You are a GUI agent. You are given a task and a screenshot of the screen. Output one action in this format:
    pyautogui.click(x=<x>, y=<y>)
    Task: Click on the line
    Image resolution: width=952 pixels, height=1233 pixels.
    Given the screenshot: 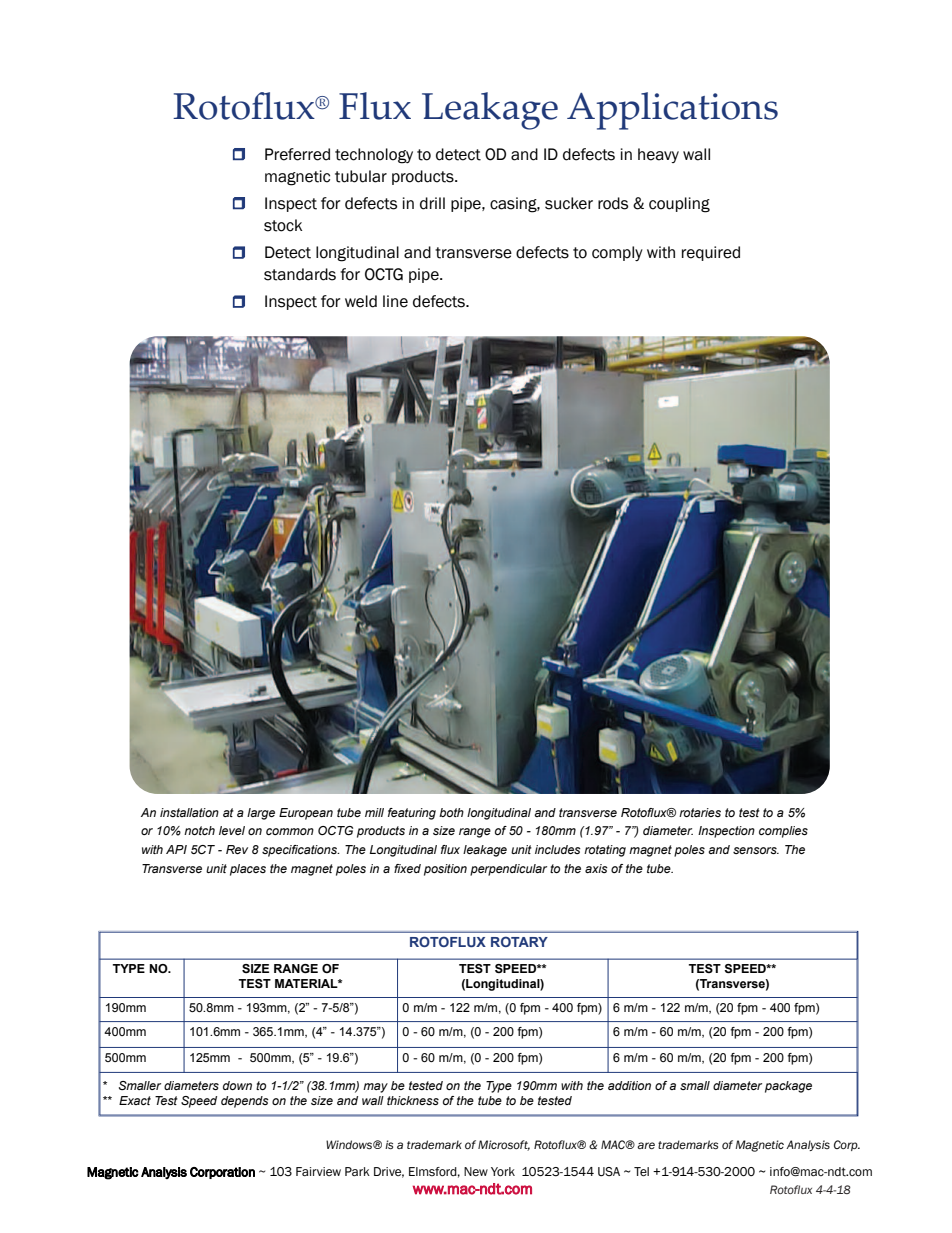 What is the action you would take?
    pyautogui.click(x=395, y=301)
